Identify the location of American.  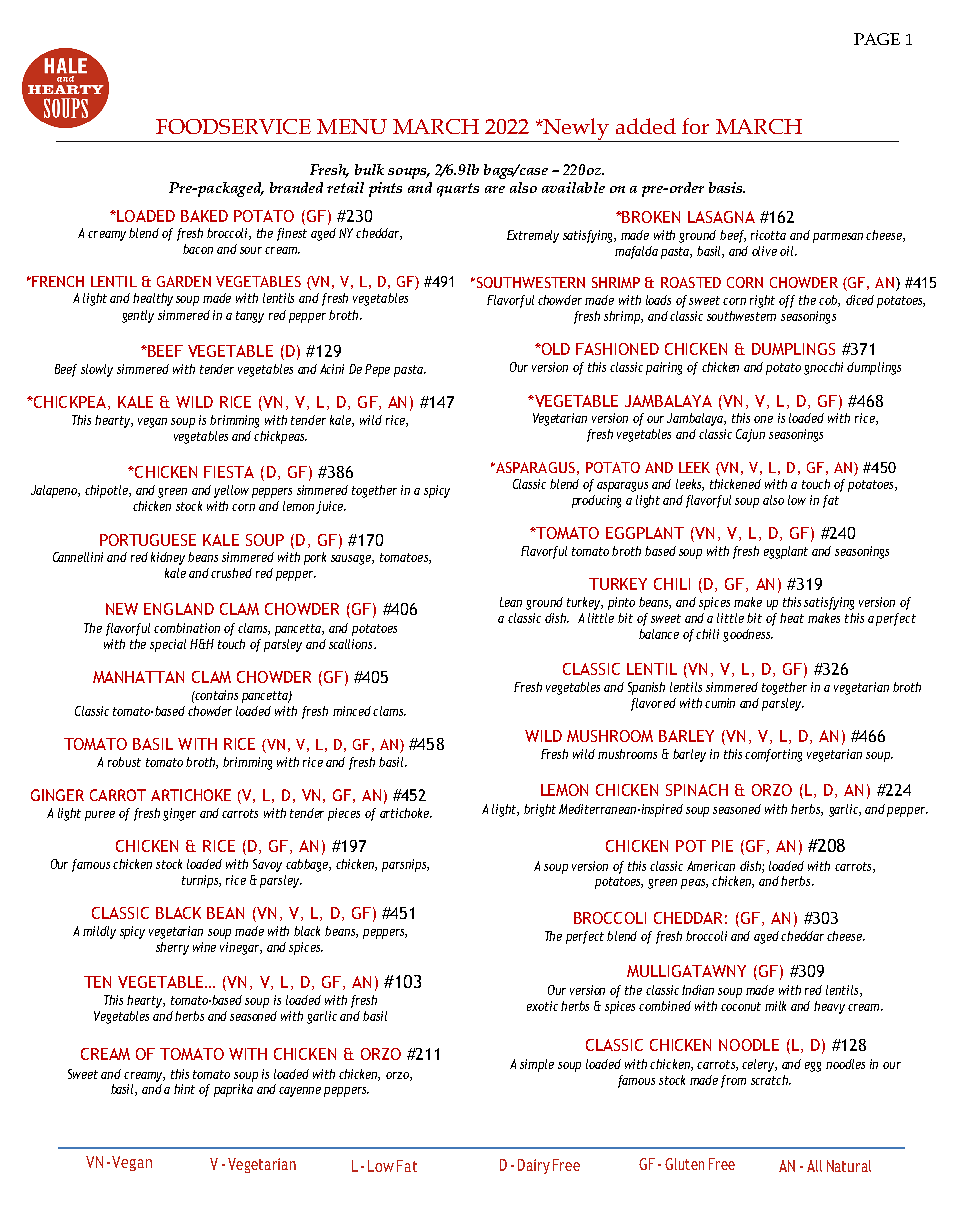
(711, 866).
